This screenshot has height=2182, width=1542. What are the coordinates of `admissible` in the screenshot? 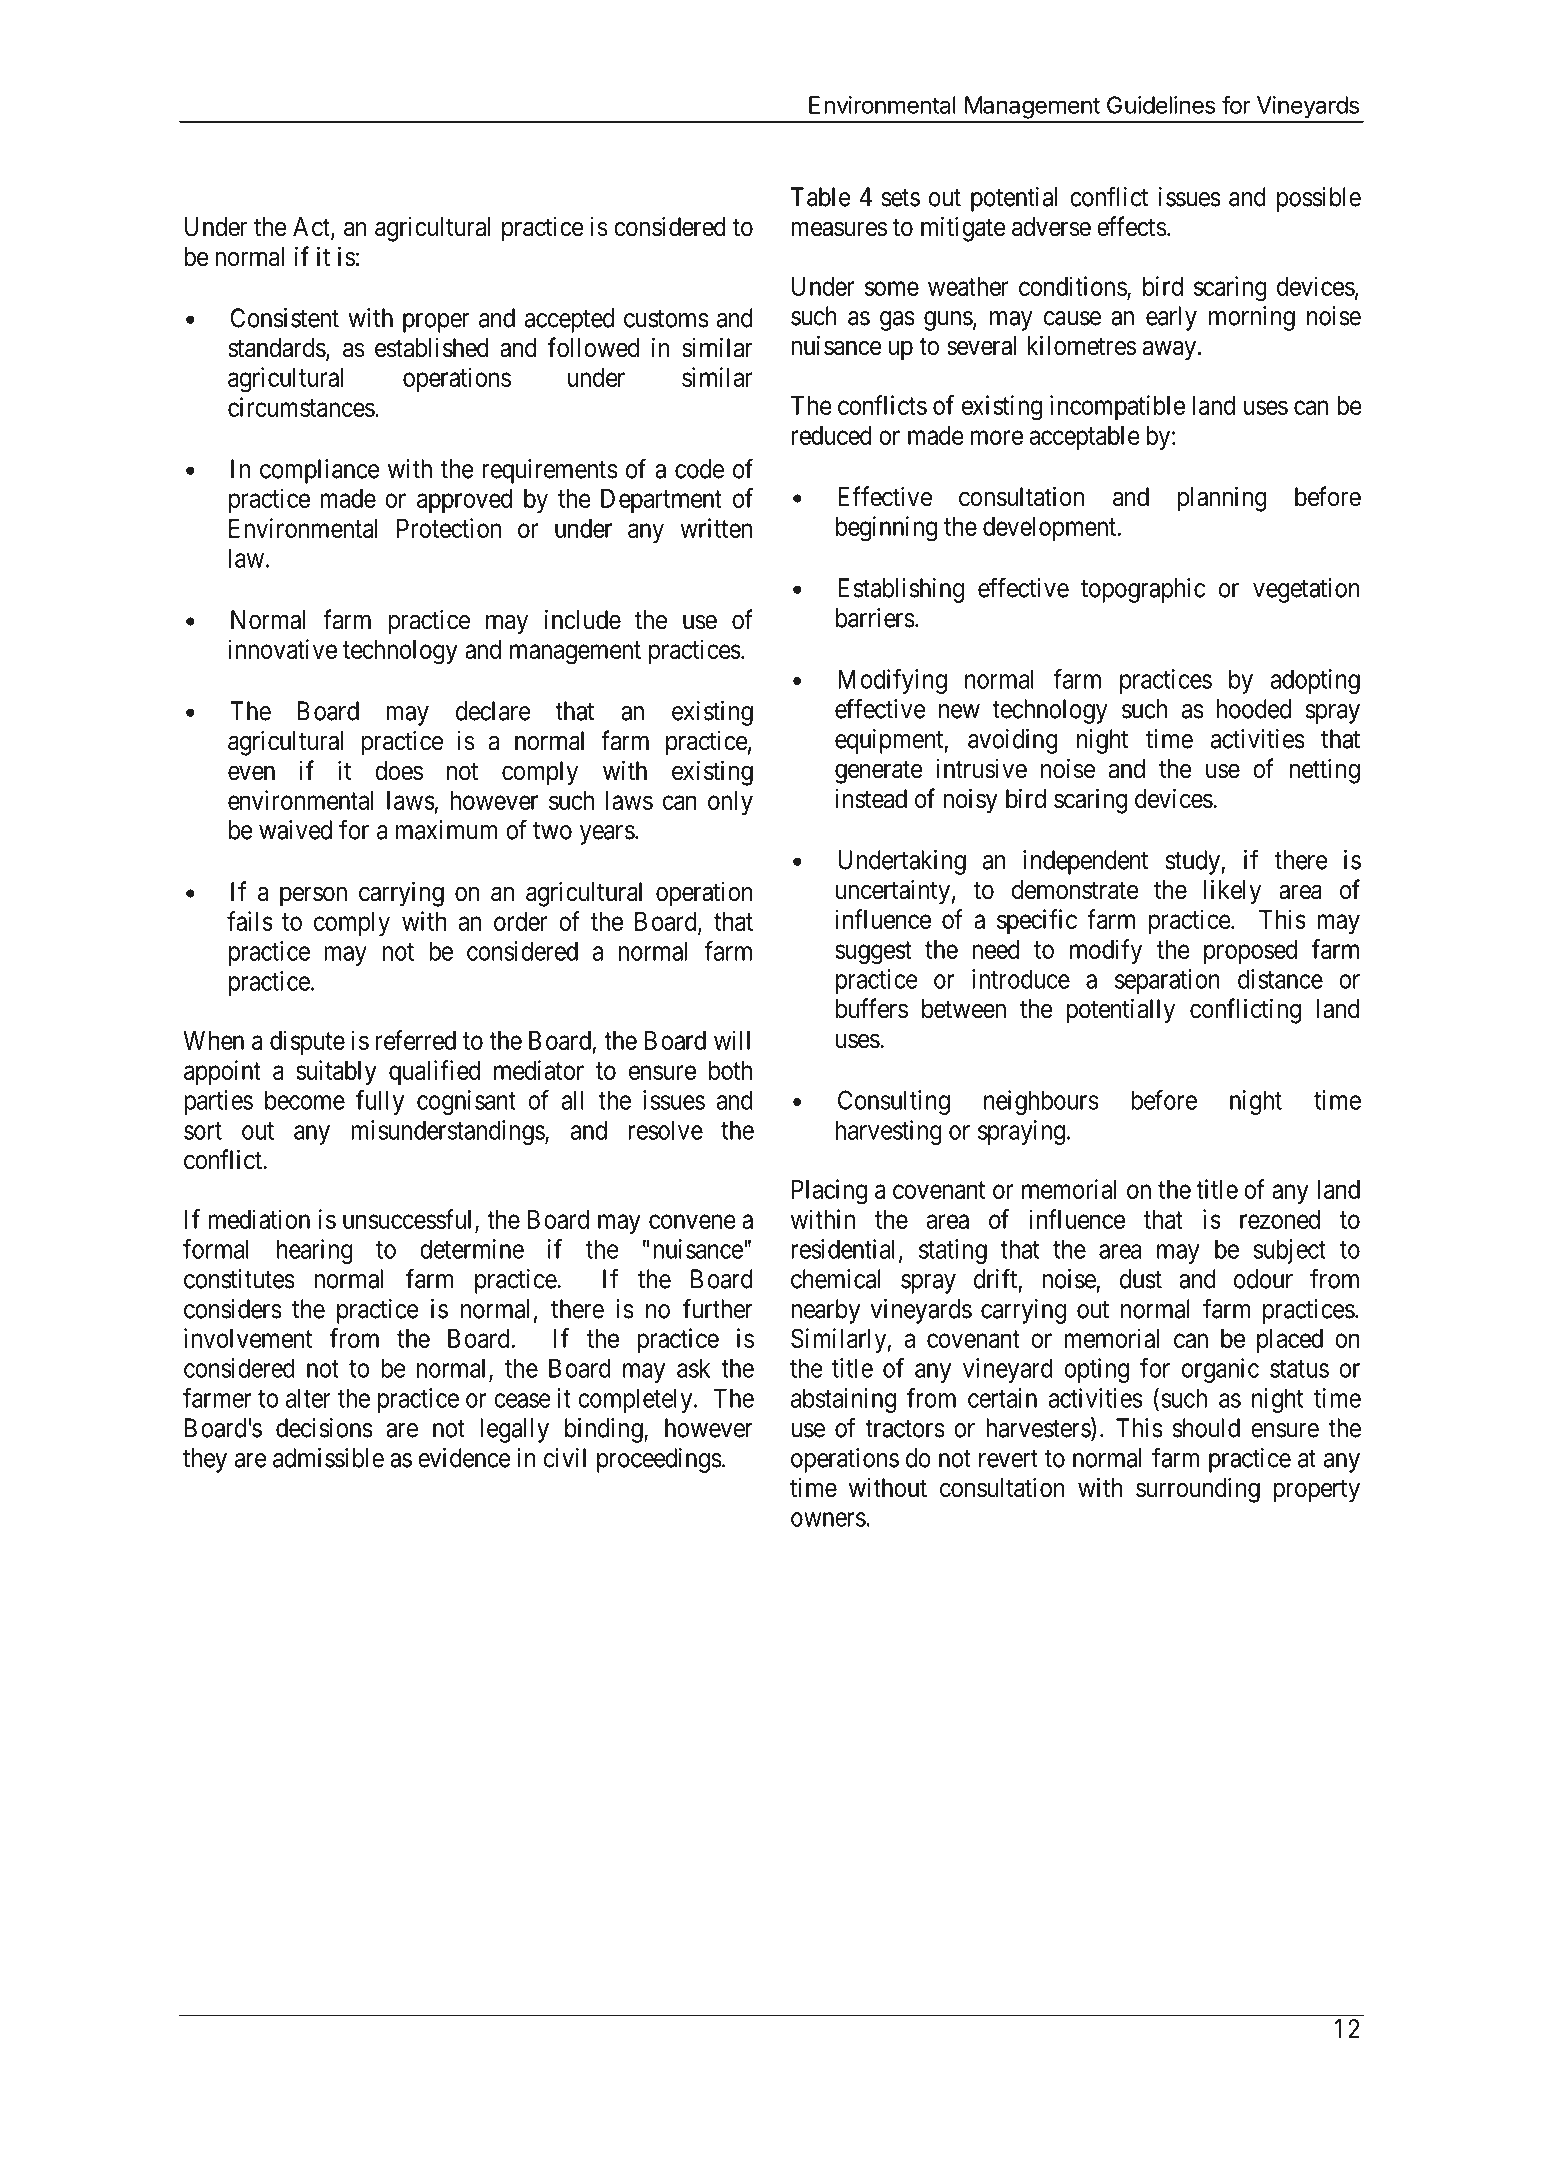 It's located at (328, 1458).
